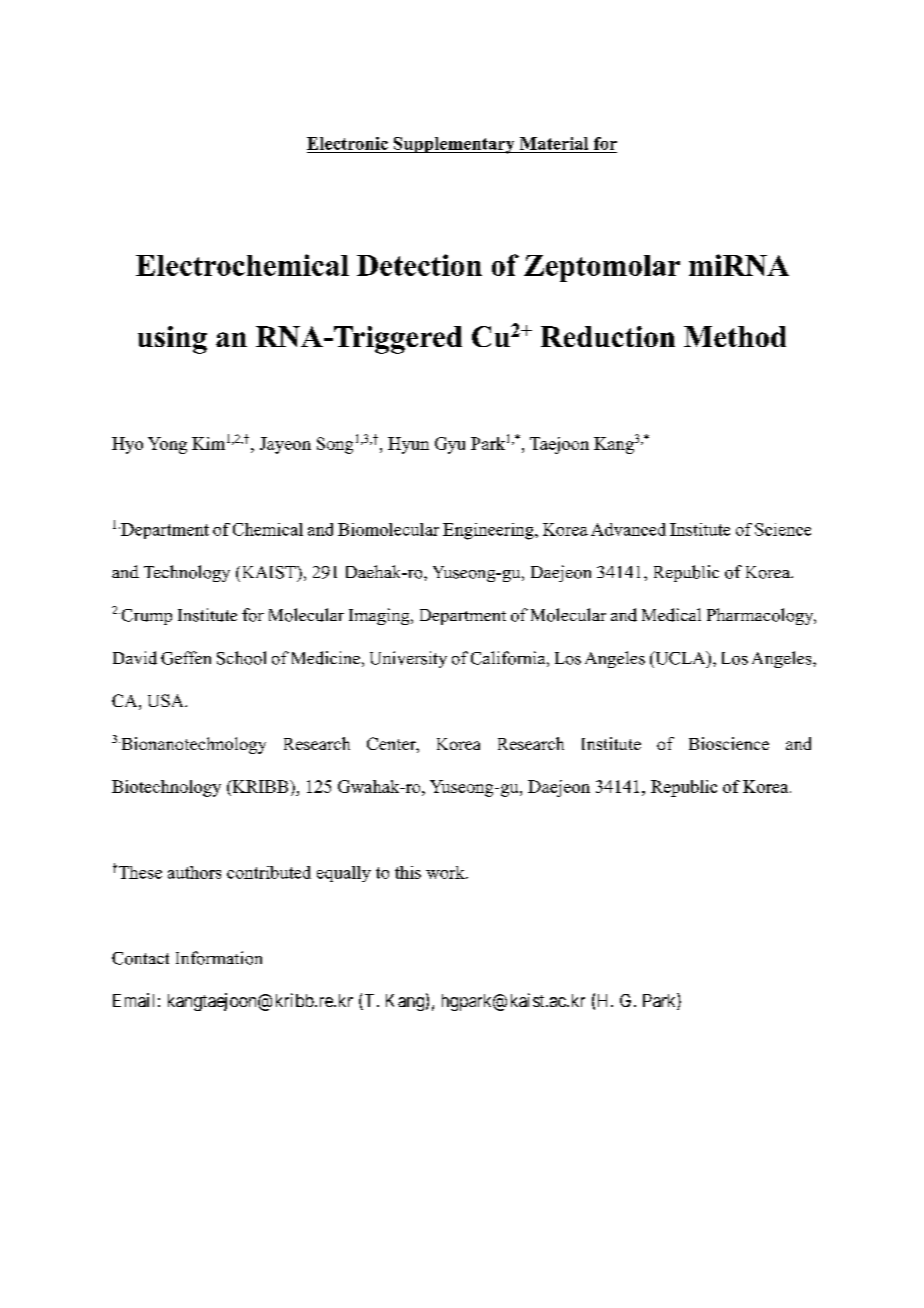 This screenshot has height=1308, width=924. Describe the element at coordinates (671, 615) in the screenshot. I see `Medical` at that location.
